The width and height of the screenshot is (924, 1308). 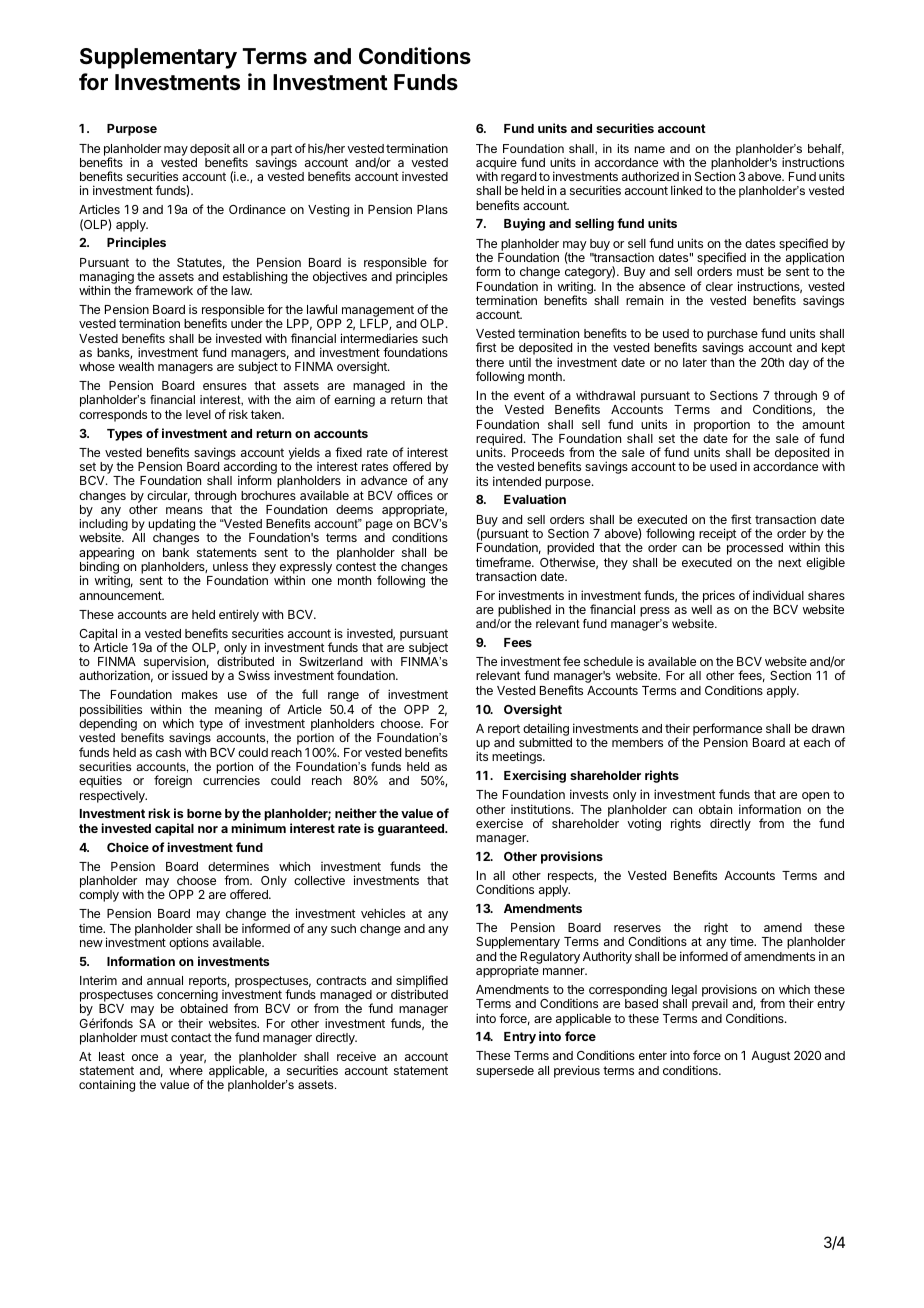 What do you see at coordinates (490, 362) in the screenshot?
I see `there` at bounding box center [490, 362].
